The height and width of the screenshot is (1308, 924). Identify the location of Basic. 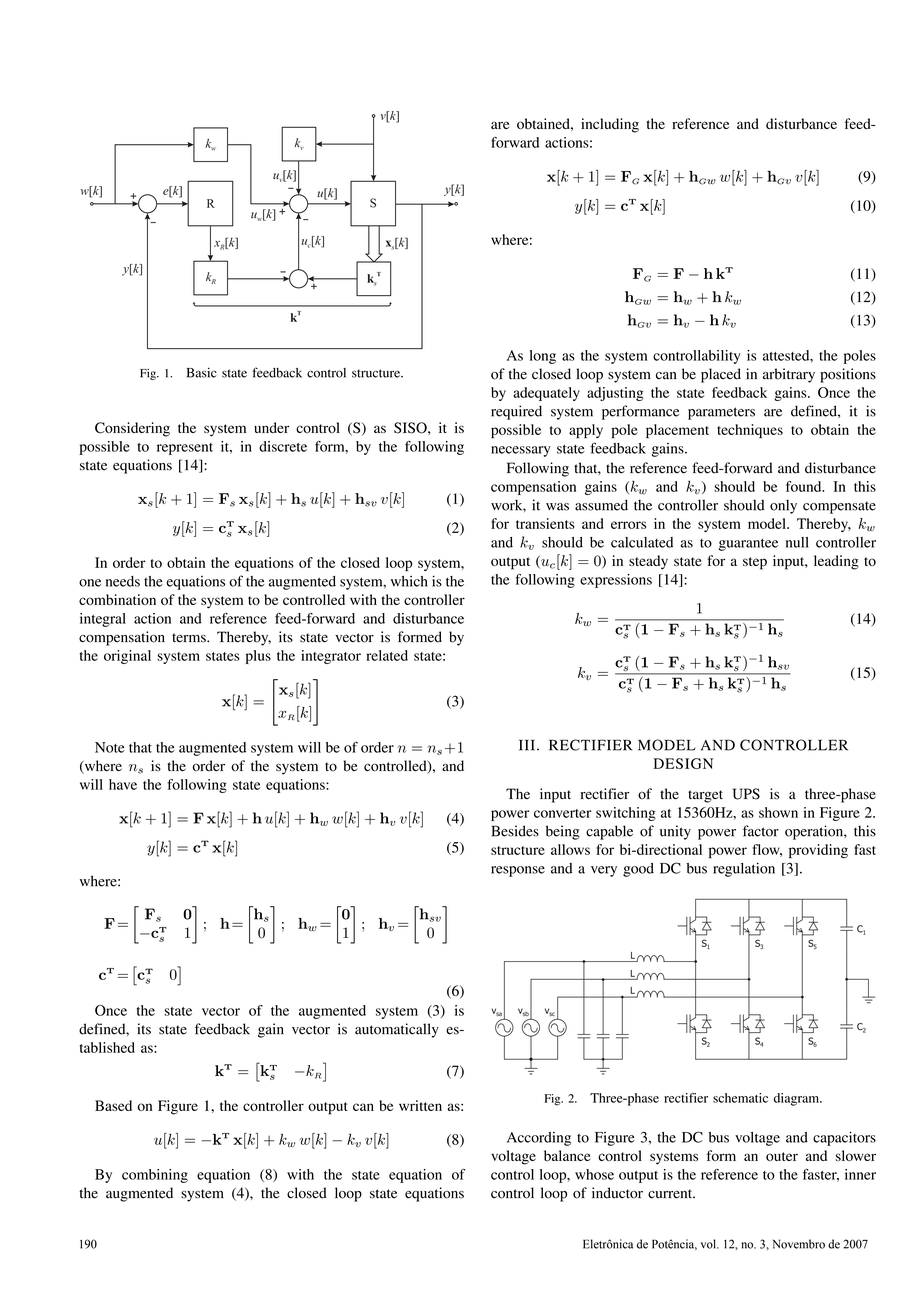
(202, 372).
